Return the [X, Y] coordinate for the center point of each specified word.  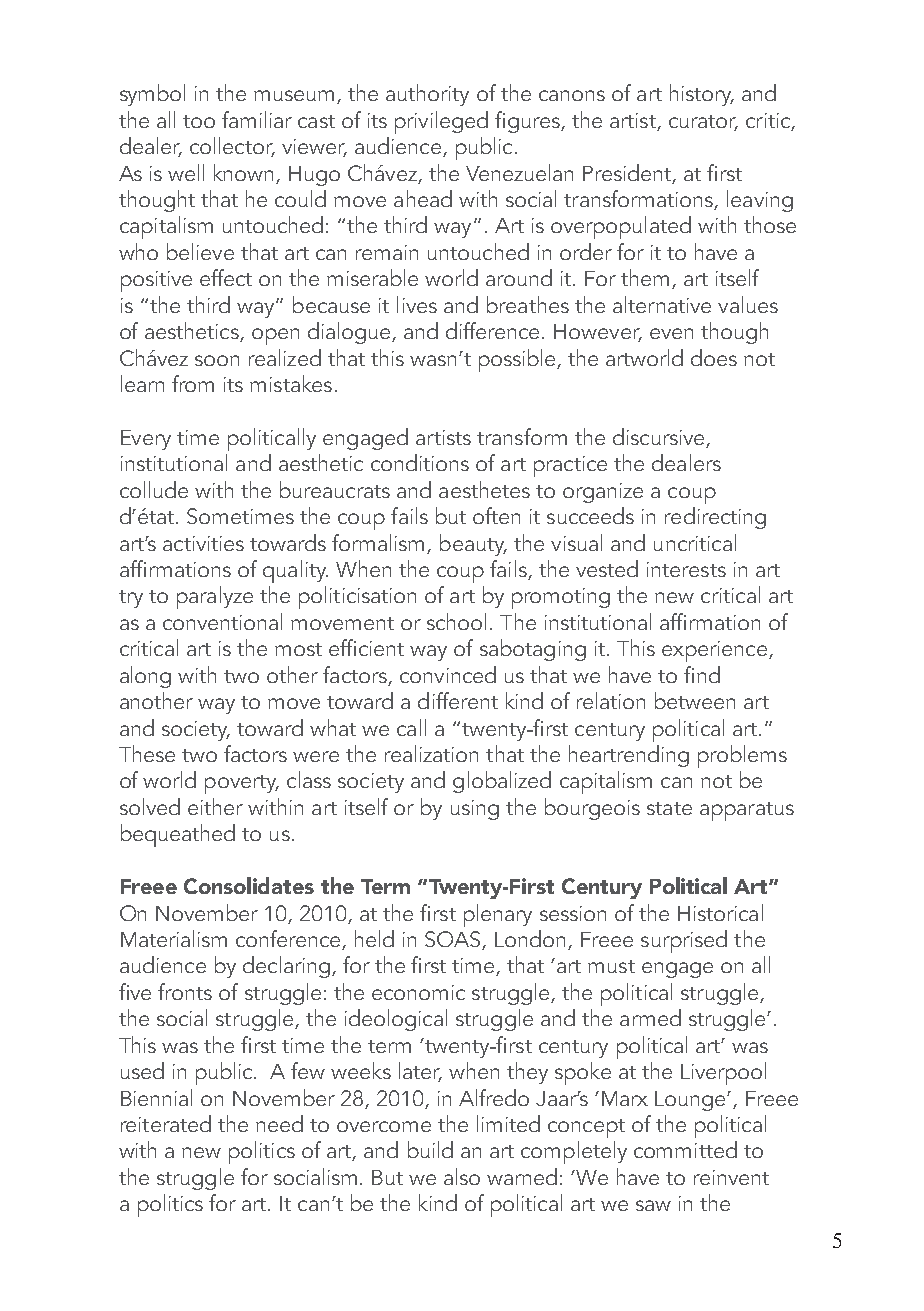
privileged [441, 122]
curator [703, 122]
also [462, 1176]
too [199, 121]
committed [685, 1149]
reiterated [166, 1123]
